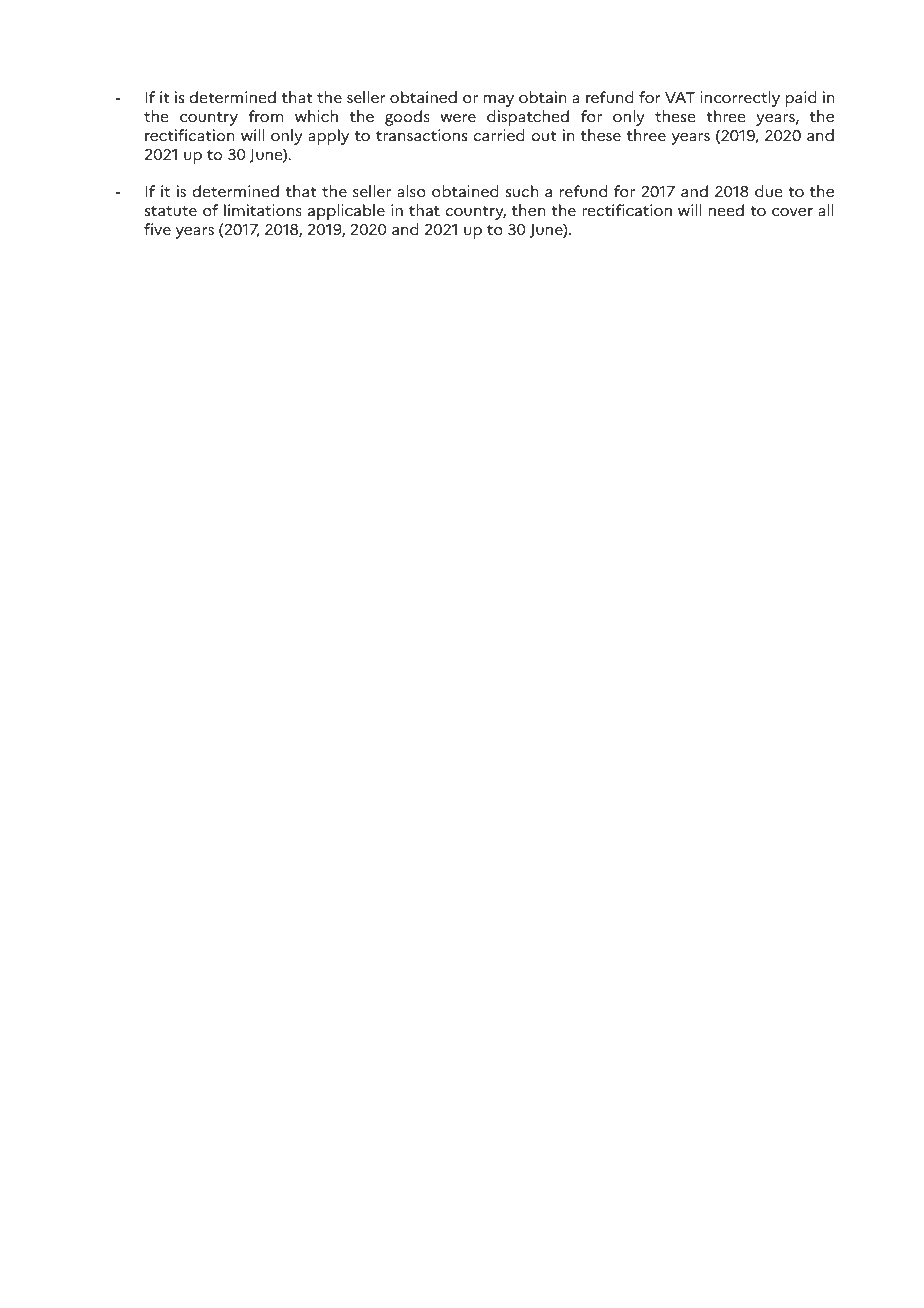  I want to click on due, so click(768, 191).
